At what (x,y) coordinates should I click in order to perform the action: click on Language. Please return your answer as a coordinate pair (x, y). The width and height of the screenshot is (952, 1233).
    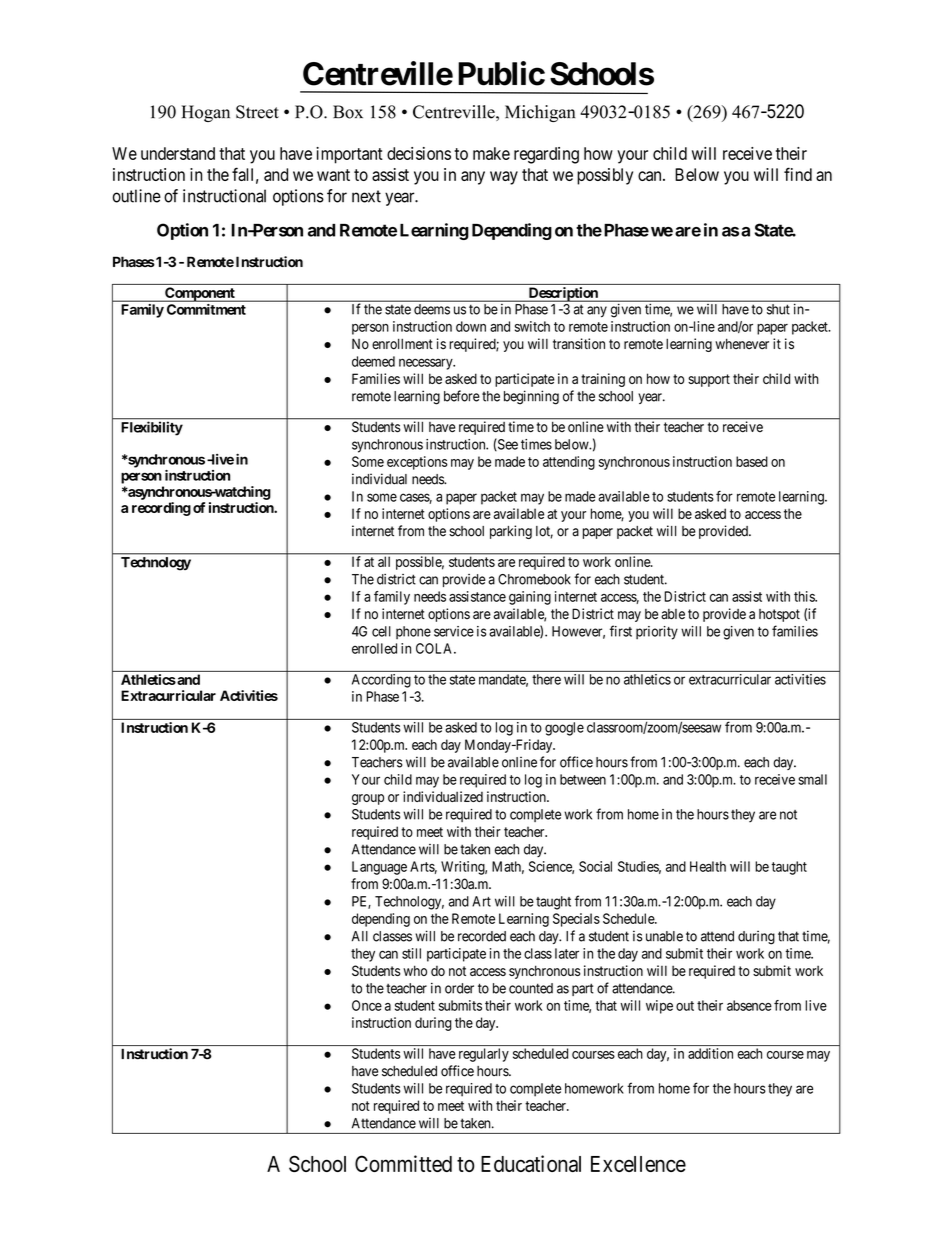
    Looking at the image, I should click on (379, 868).
